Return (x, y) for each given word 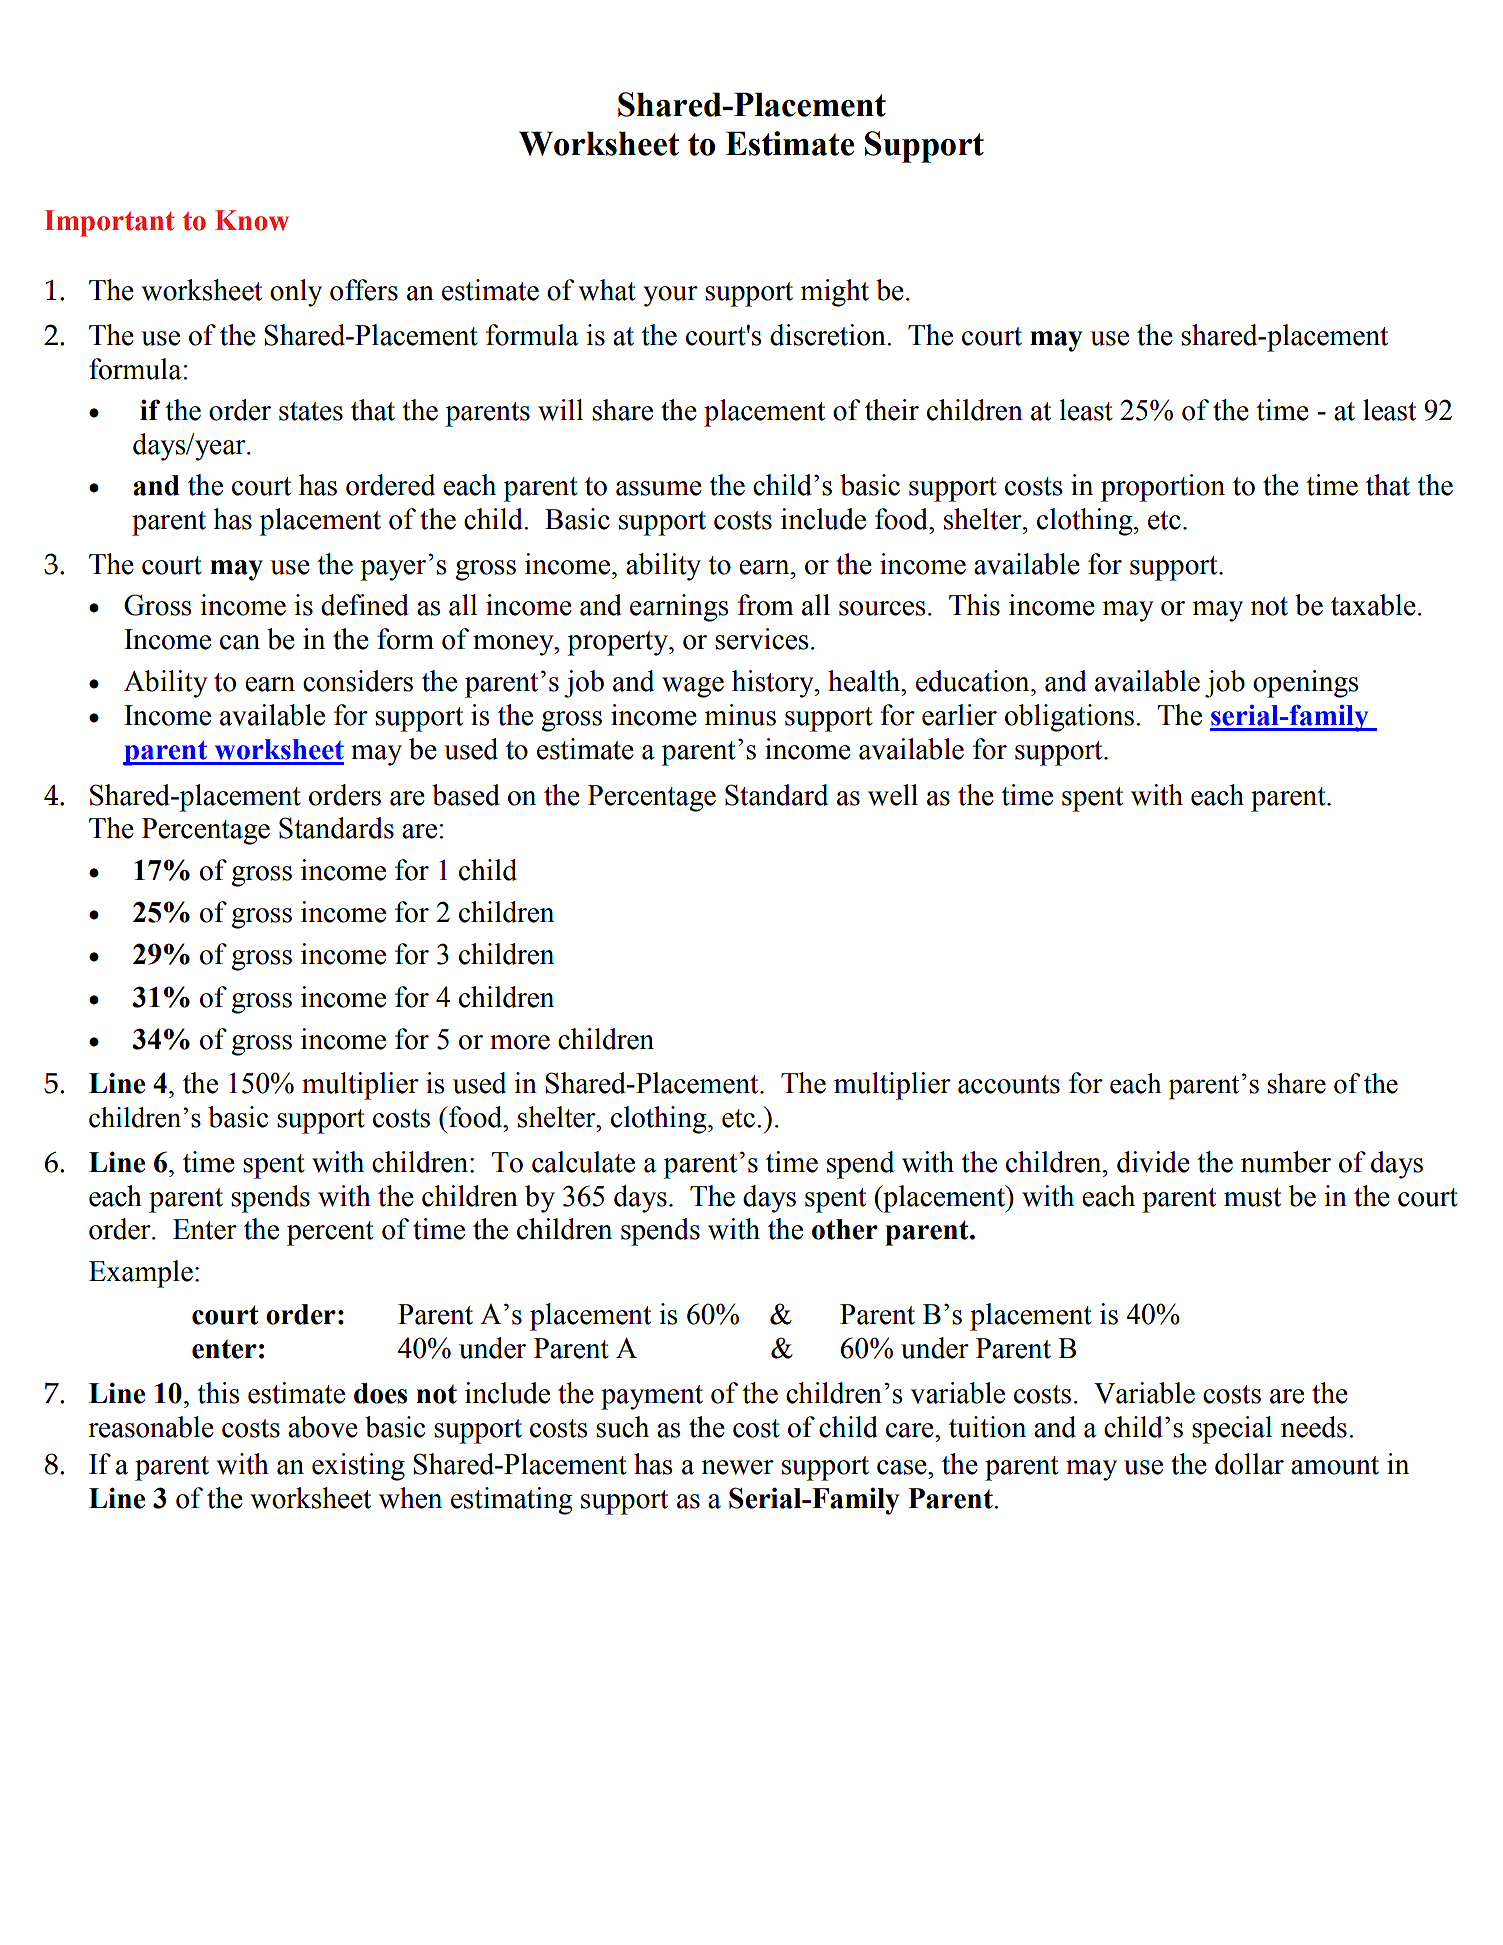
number (1286, 1162)
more (520, 1042)
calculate (583, 1162)
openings (1306, 684)
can (240, 642)
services (762, 639)
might (834, 293)
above (323, 1427)
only (296, 293)
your (670, 296)
